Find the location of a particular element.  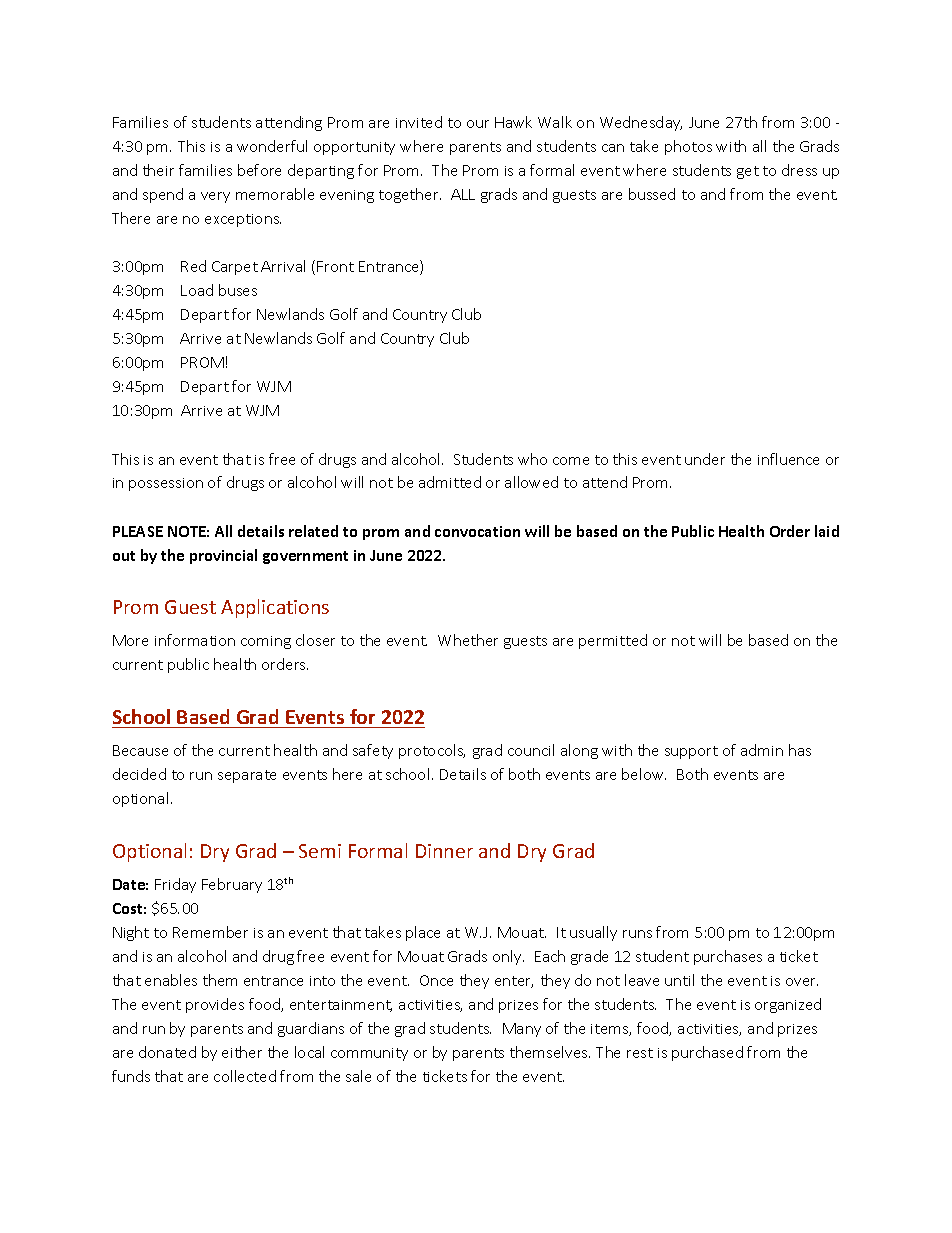

either is located at coordinates (242, 1052).
